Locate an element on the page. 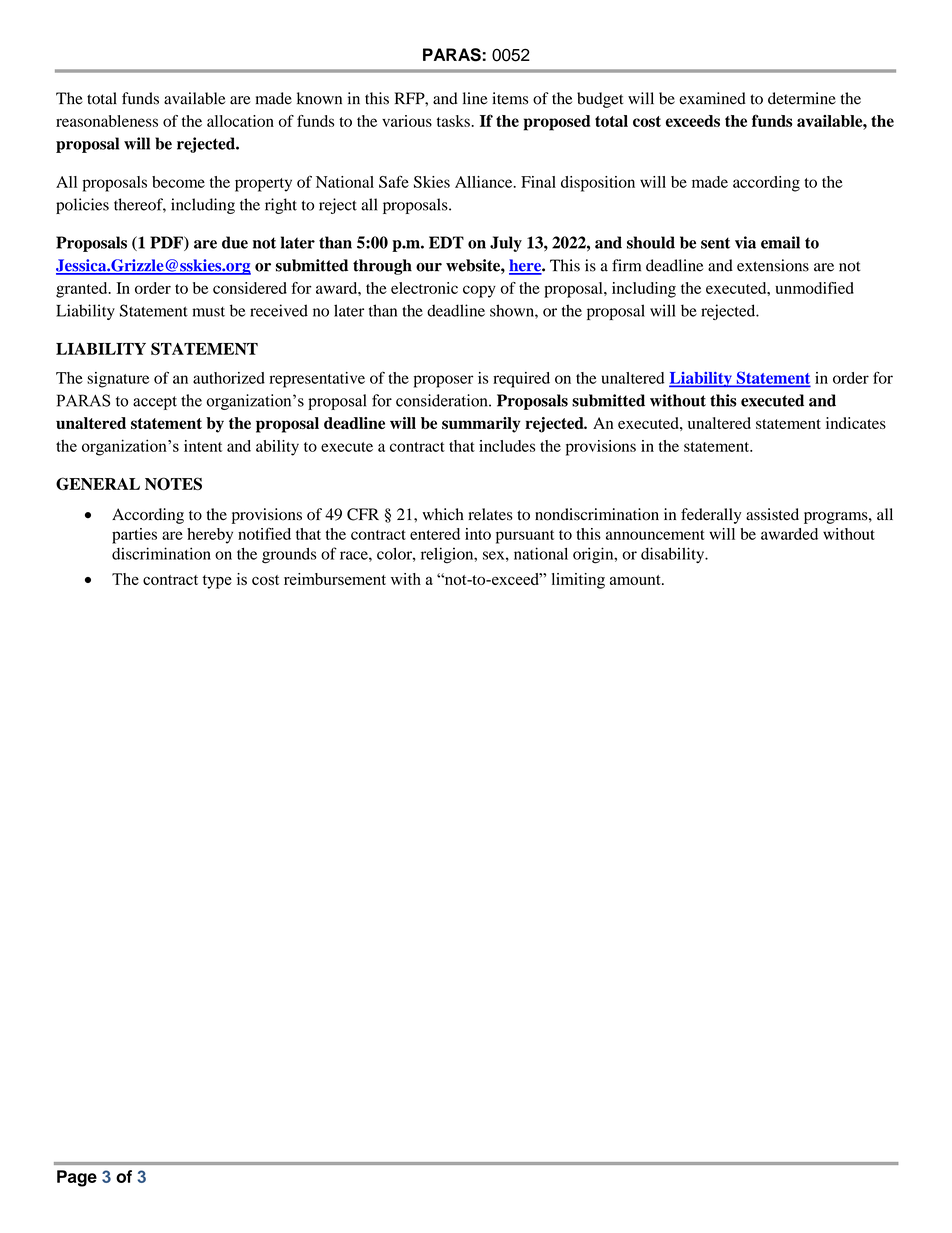 The width and height of the page is (952, 1233). NOTES is located at coordinates (173, 483).
